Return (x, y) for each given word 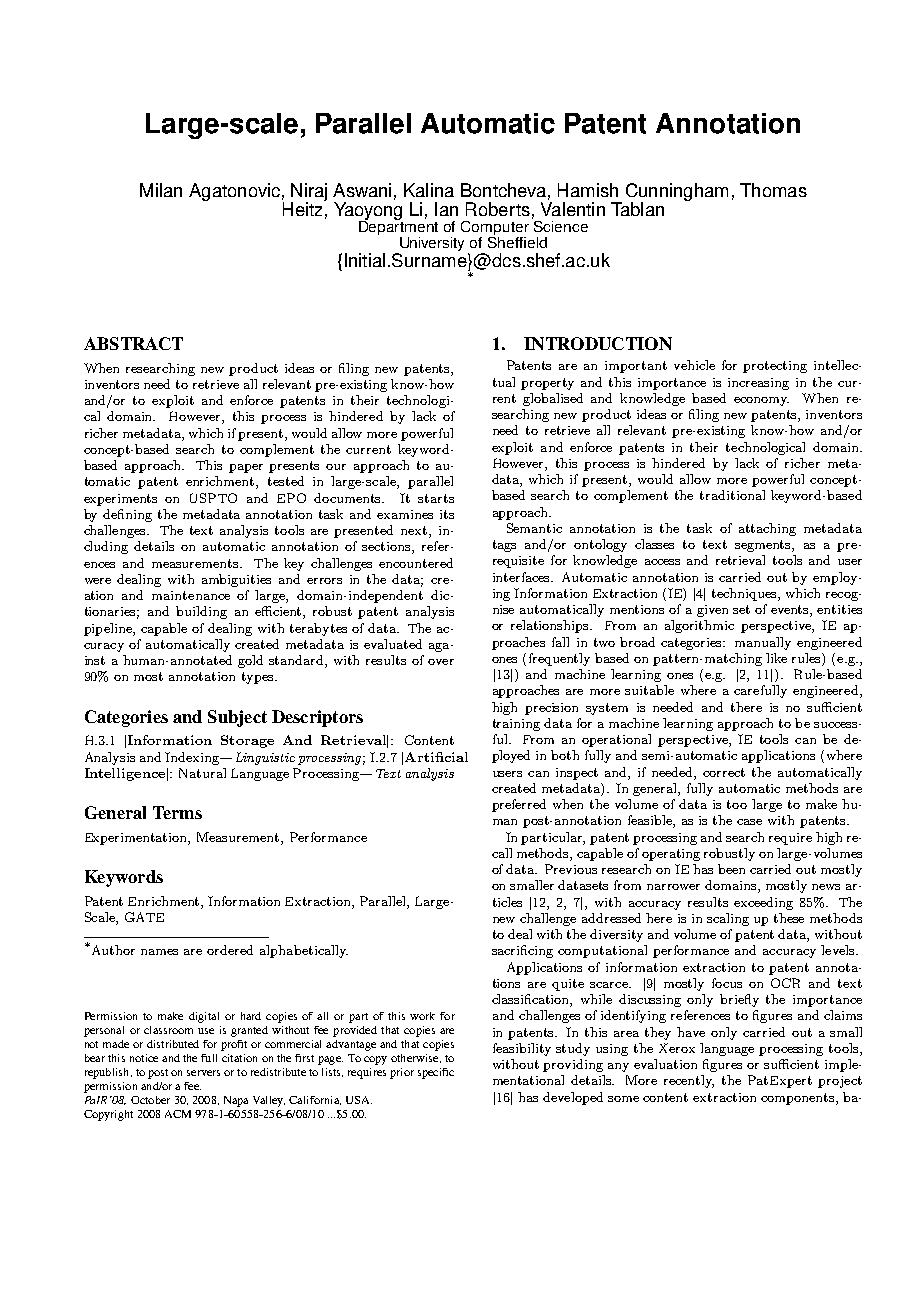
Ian (446, 209)
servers (203, 1073)
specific (436, 1073)
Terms (177, 812)
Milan (161, 190)
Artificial (436, 757)
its (447, 514)
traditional (732, 495)
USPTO (213, 498)
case (749, 822)
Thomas (773, 190)
